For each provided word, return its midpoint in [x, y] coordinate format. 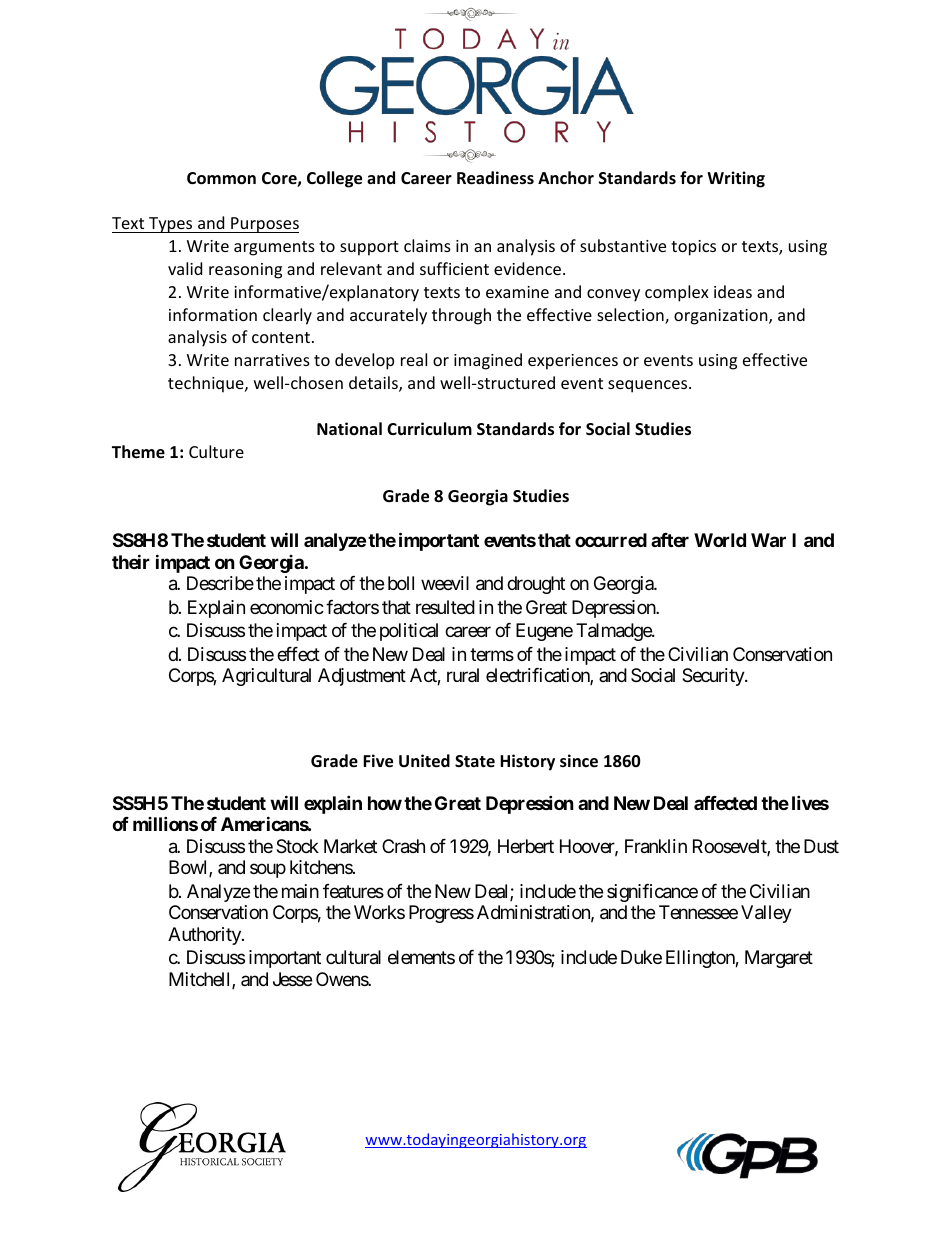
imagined [488, 361]
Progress [441, 914]
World [720, 540]
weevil [445, 583]
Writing [736, 179]
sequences [649, 386]
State [475, 761]
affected [725, 803]
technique [207, 384]
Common [221, 178]
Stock [297, 846]
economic [287, 607]
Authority [205, 936]
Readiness [495, 178]
